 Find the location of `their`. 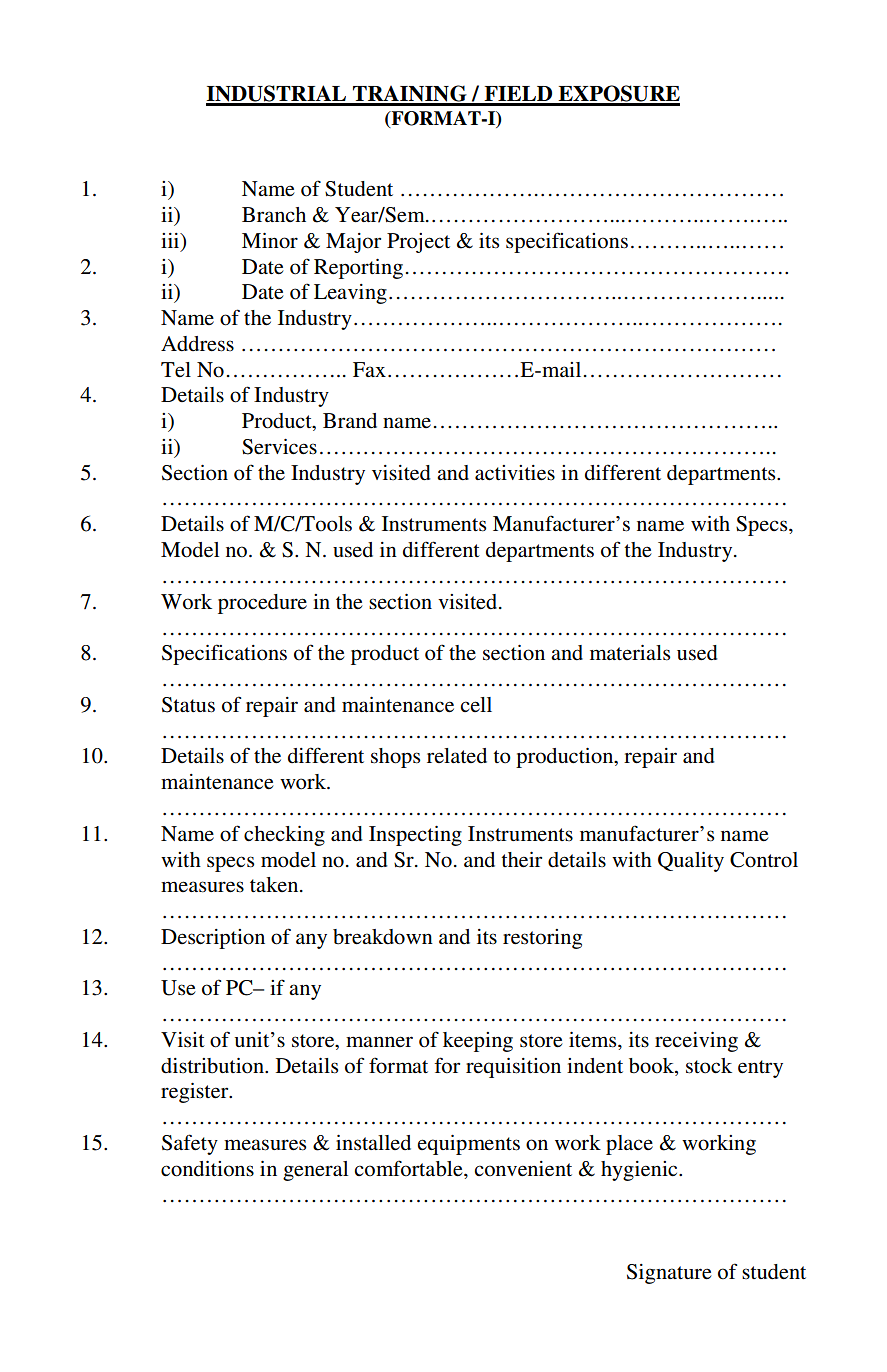

their is located at coordinates (521, 860).
